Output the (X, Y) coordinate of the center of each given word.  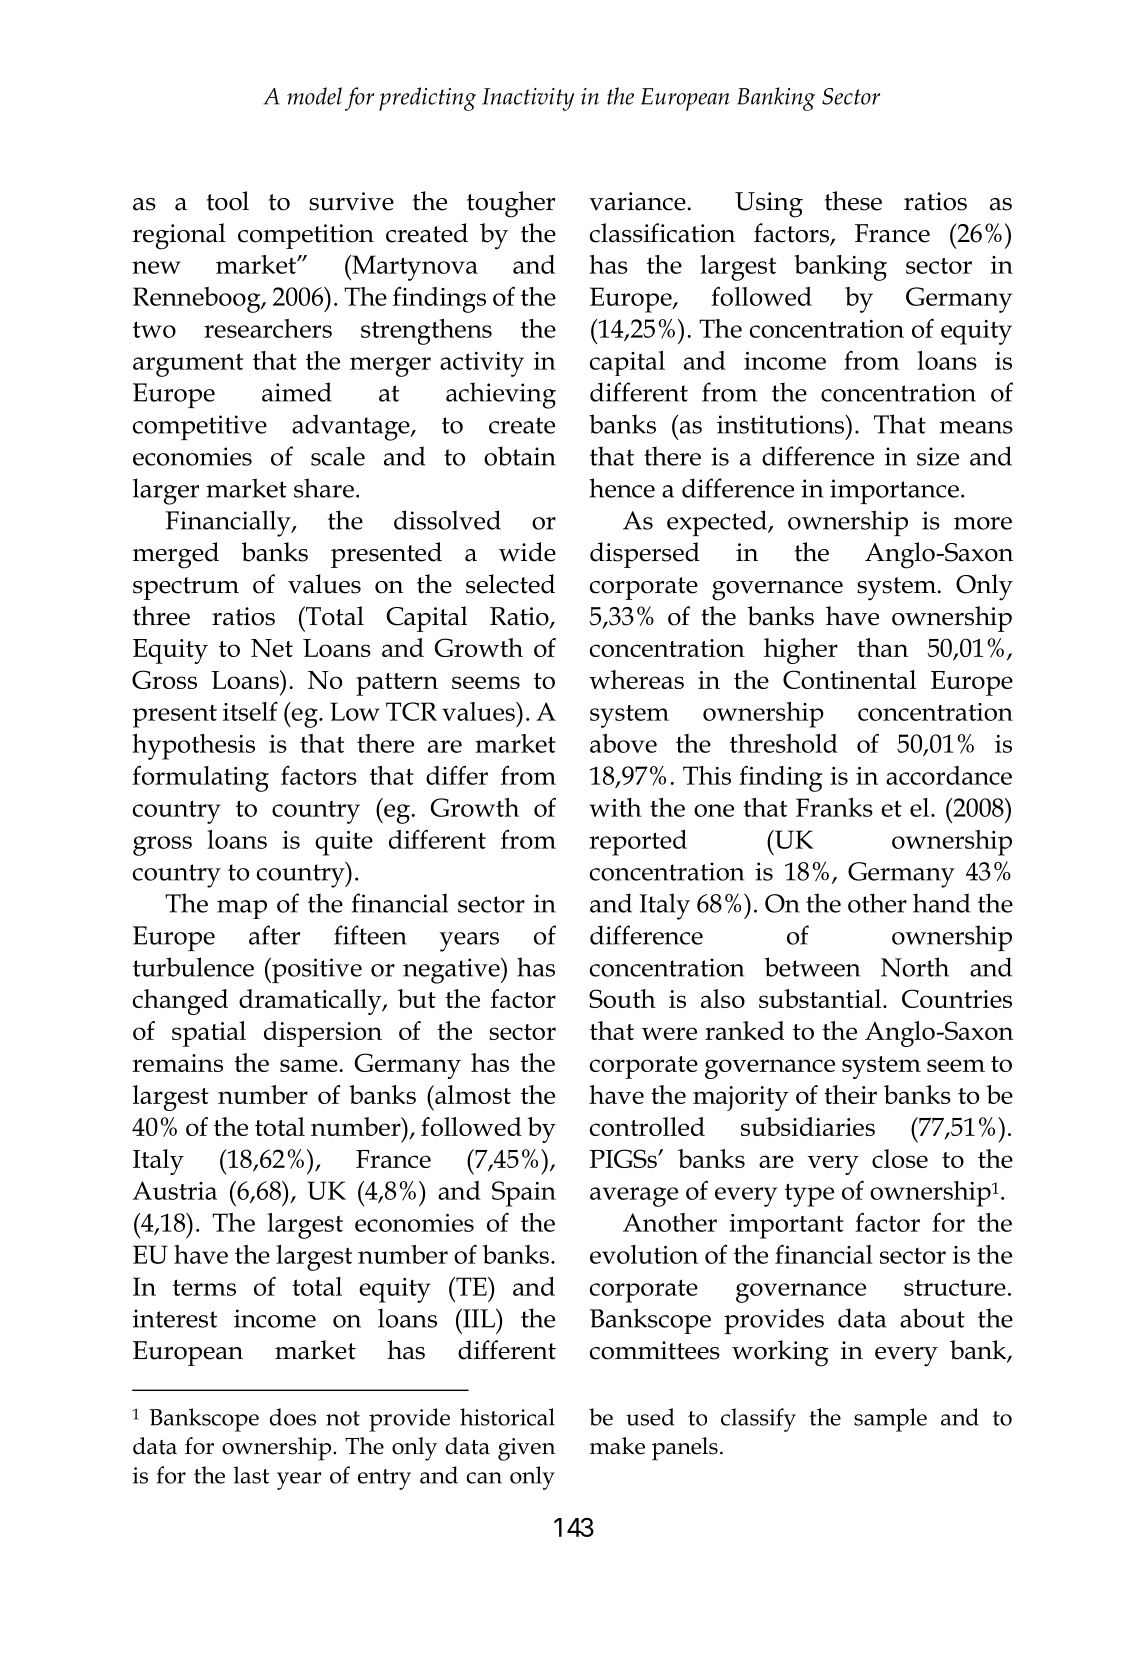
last (251, 1475)
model (314, 96)
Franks (834, 807)
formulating (200, 778)
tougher (511, 204)
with (615, 807)
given (526, 1449)
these (853, 201)
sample (890, 1420)
